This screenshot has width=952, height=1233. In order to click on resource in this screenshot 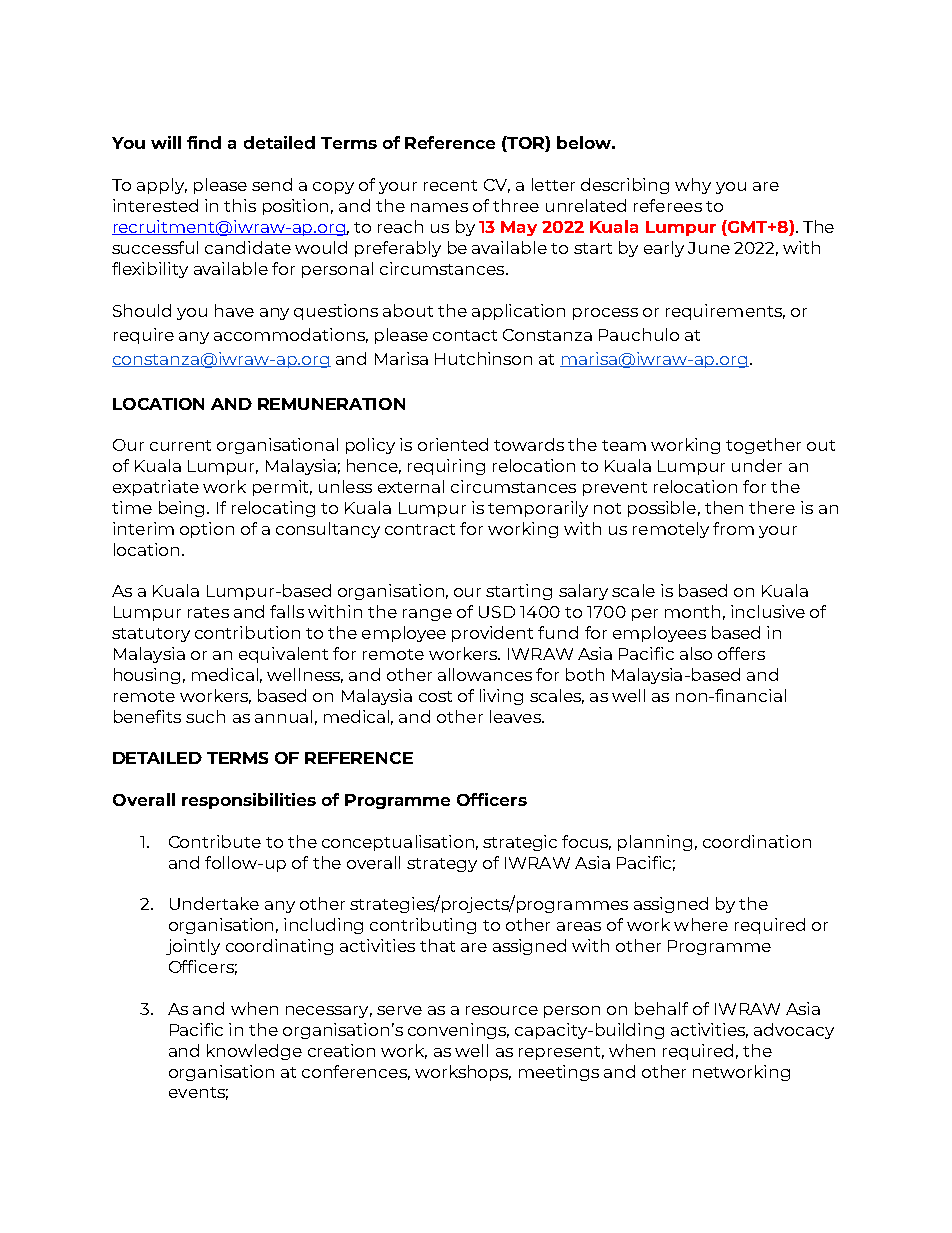, I will do `click(502, 1010)`.
